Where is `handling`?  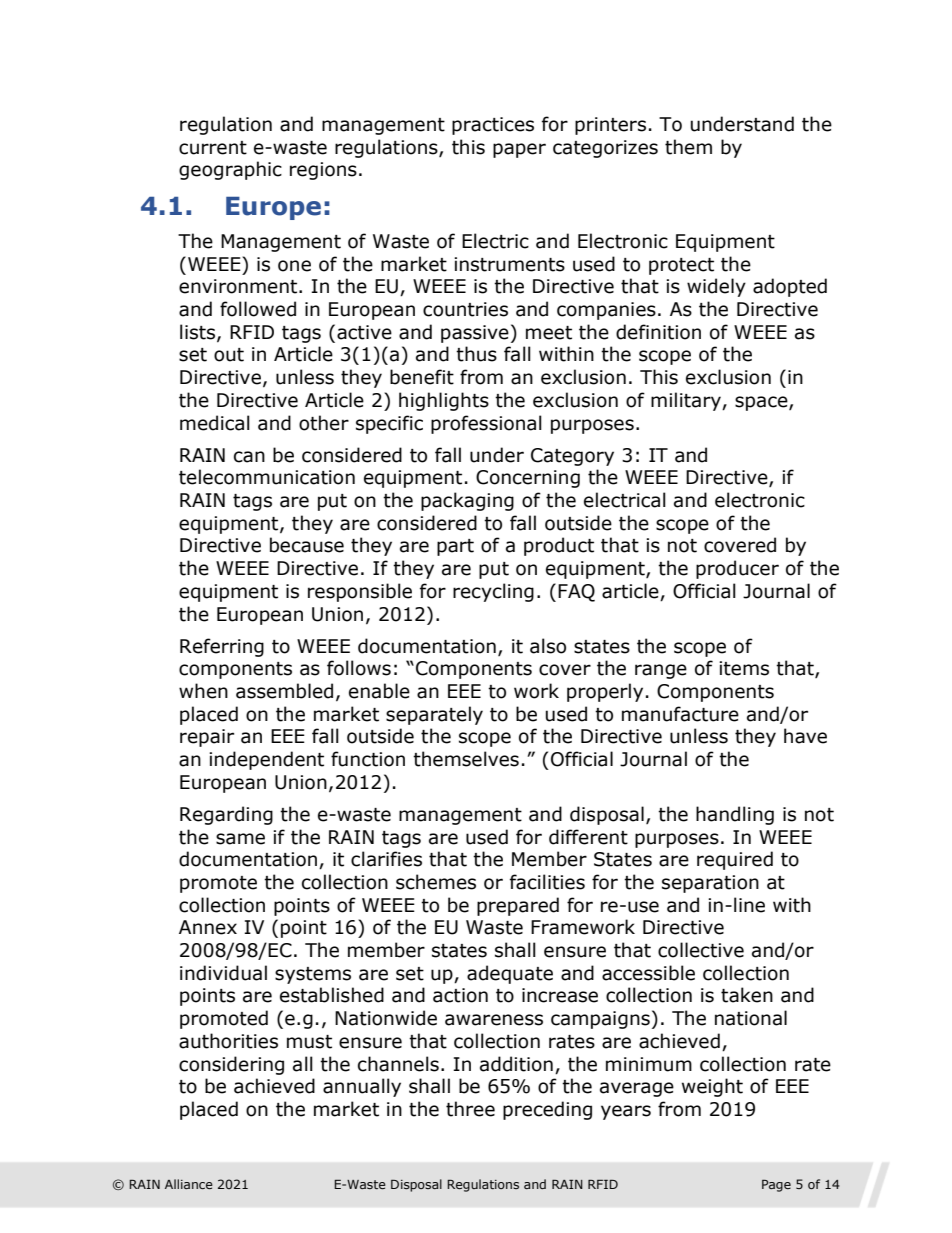
handling is located at coordinates (735, 815).
